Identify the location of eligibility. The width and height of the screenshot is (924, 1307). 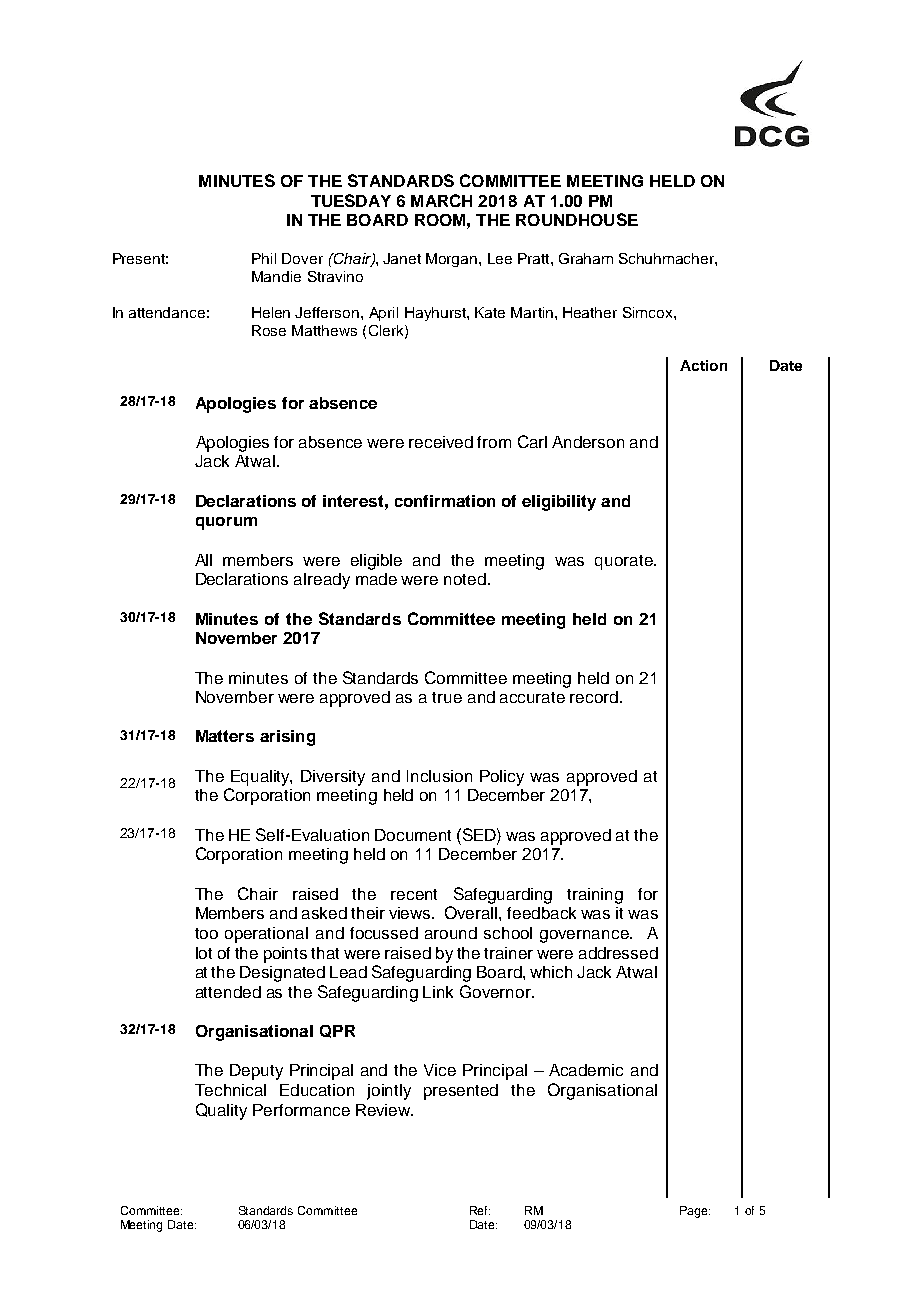
(559, 503).
